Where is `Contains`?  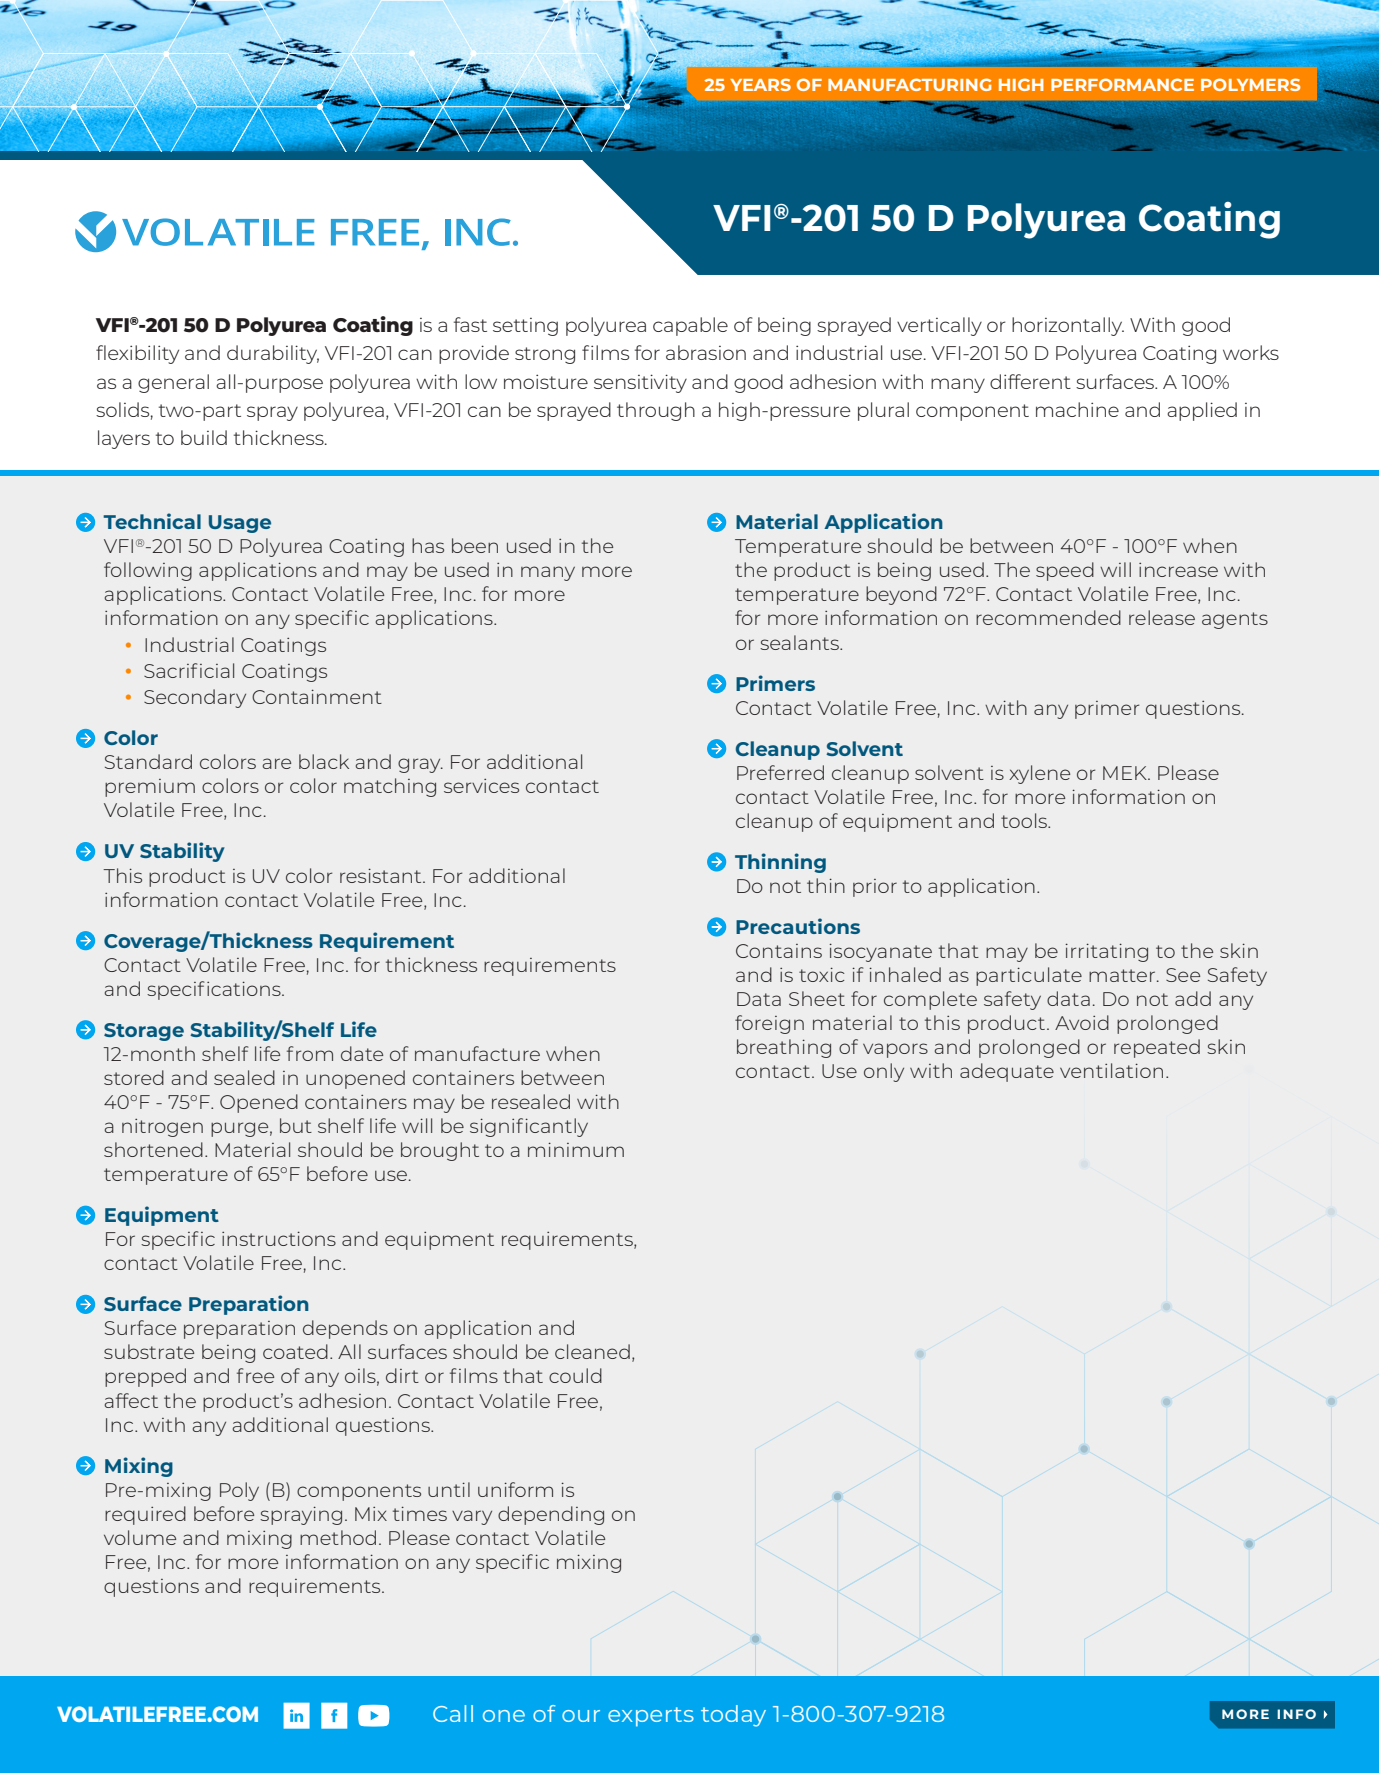 Contains is located at coordinates (779, 951).
